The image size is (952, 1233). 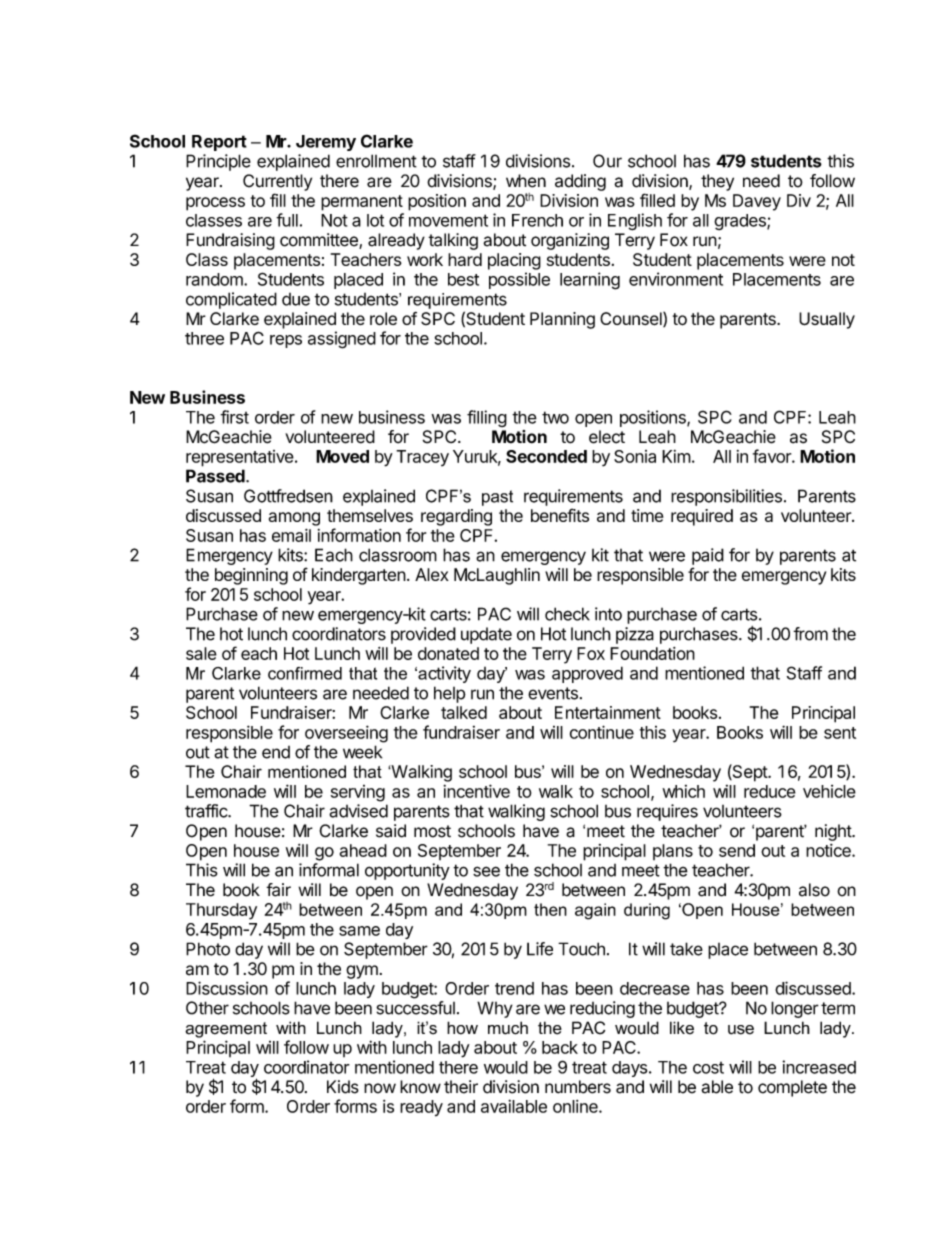 What do you see at coordinates (560, 1047) in the image?
I see `back` at bounding box center [560, 1047].
